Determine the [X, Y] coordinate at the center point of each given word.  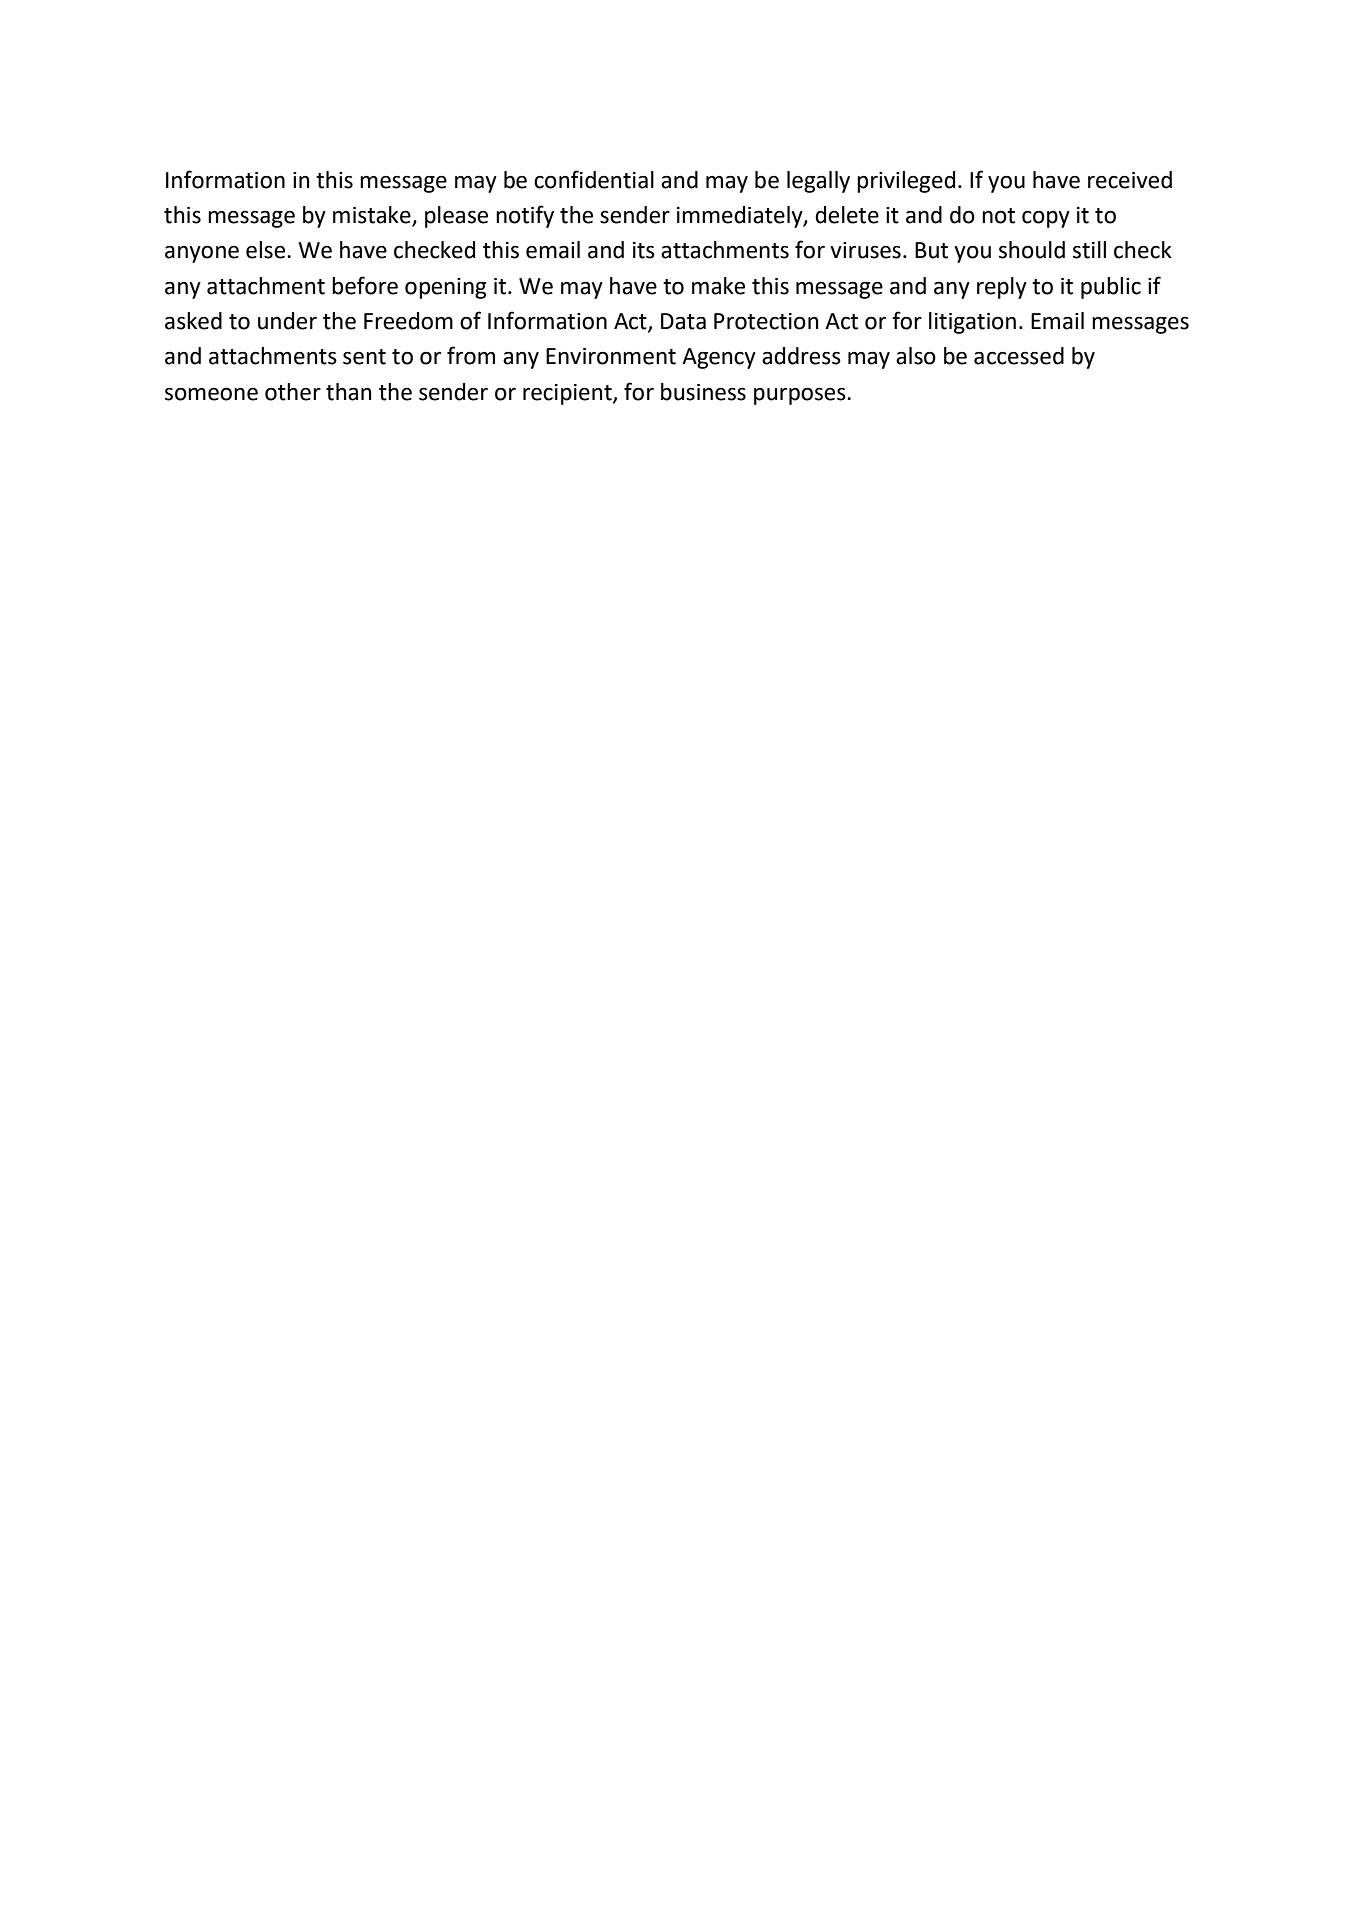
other [293, 392]
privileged [906, 182]
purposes [801, 396]
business [703, 392]
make [718, 286]
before [365, 285]
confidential [594, 179]
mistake [373, 216]
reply [1002, 288]
